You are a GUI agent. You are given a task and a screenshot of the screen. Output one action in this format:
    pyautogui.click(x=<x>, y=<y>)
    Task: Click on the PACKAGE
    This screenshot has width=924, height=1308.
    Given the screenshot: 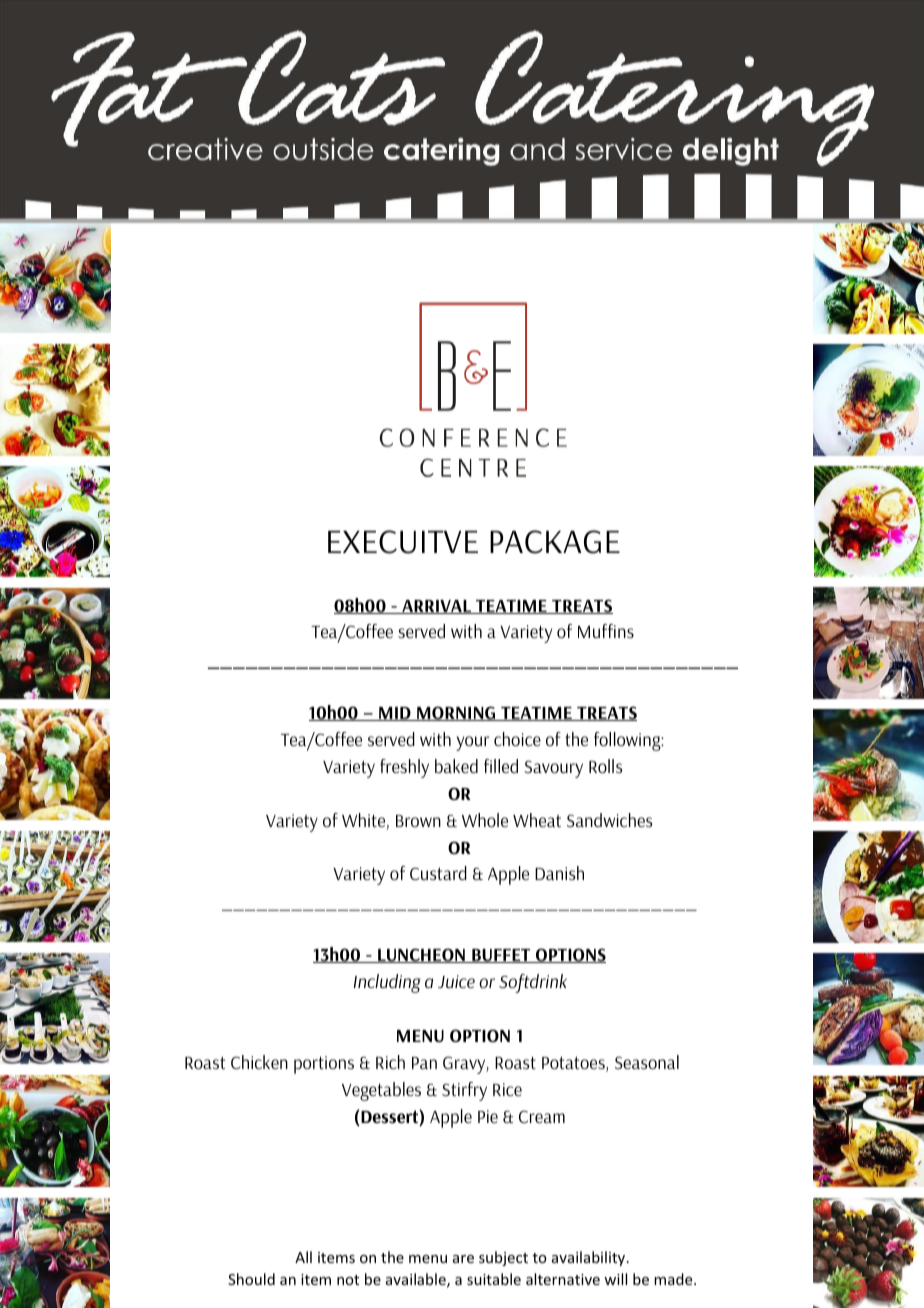 What is the action you would take?
    pyautogui.click(x=555, y=542)
